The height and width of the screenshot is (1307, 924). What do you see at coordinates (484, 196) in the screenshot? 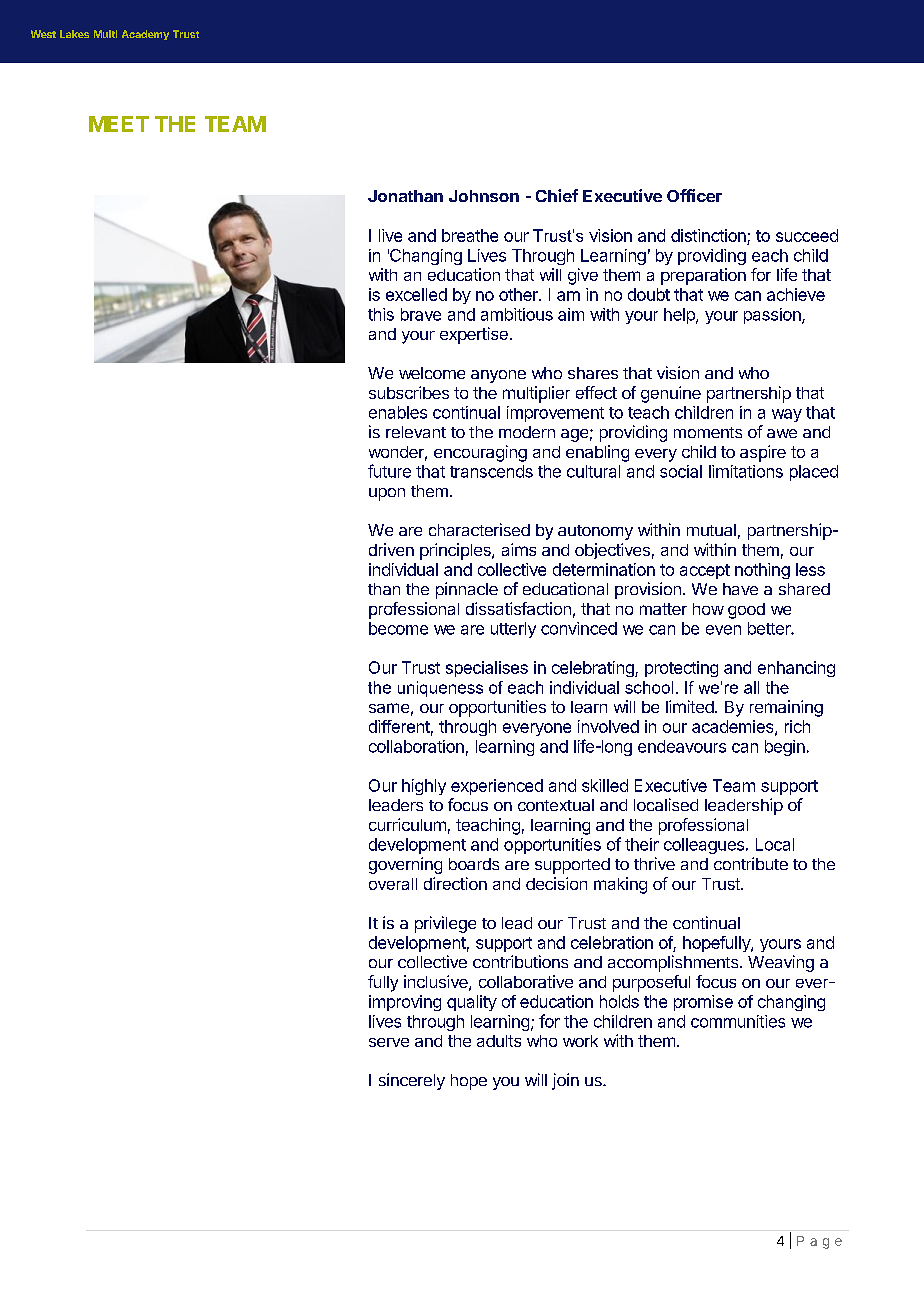
I see `Johnson` at bounding box center [484, 196].
